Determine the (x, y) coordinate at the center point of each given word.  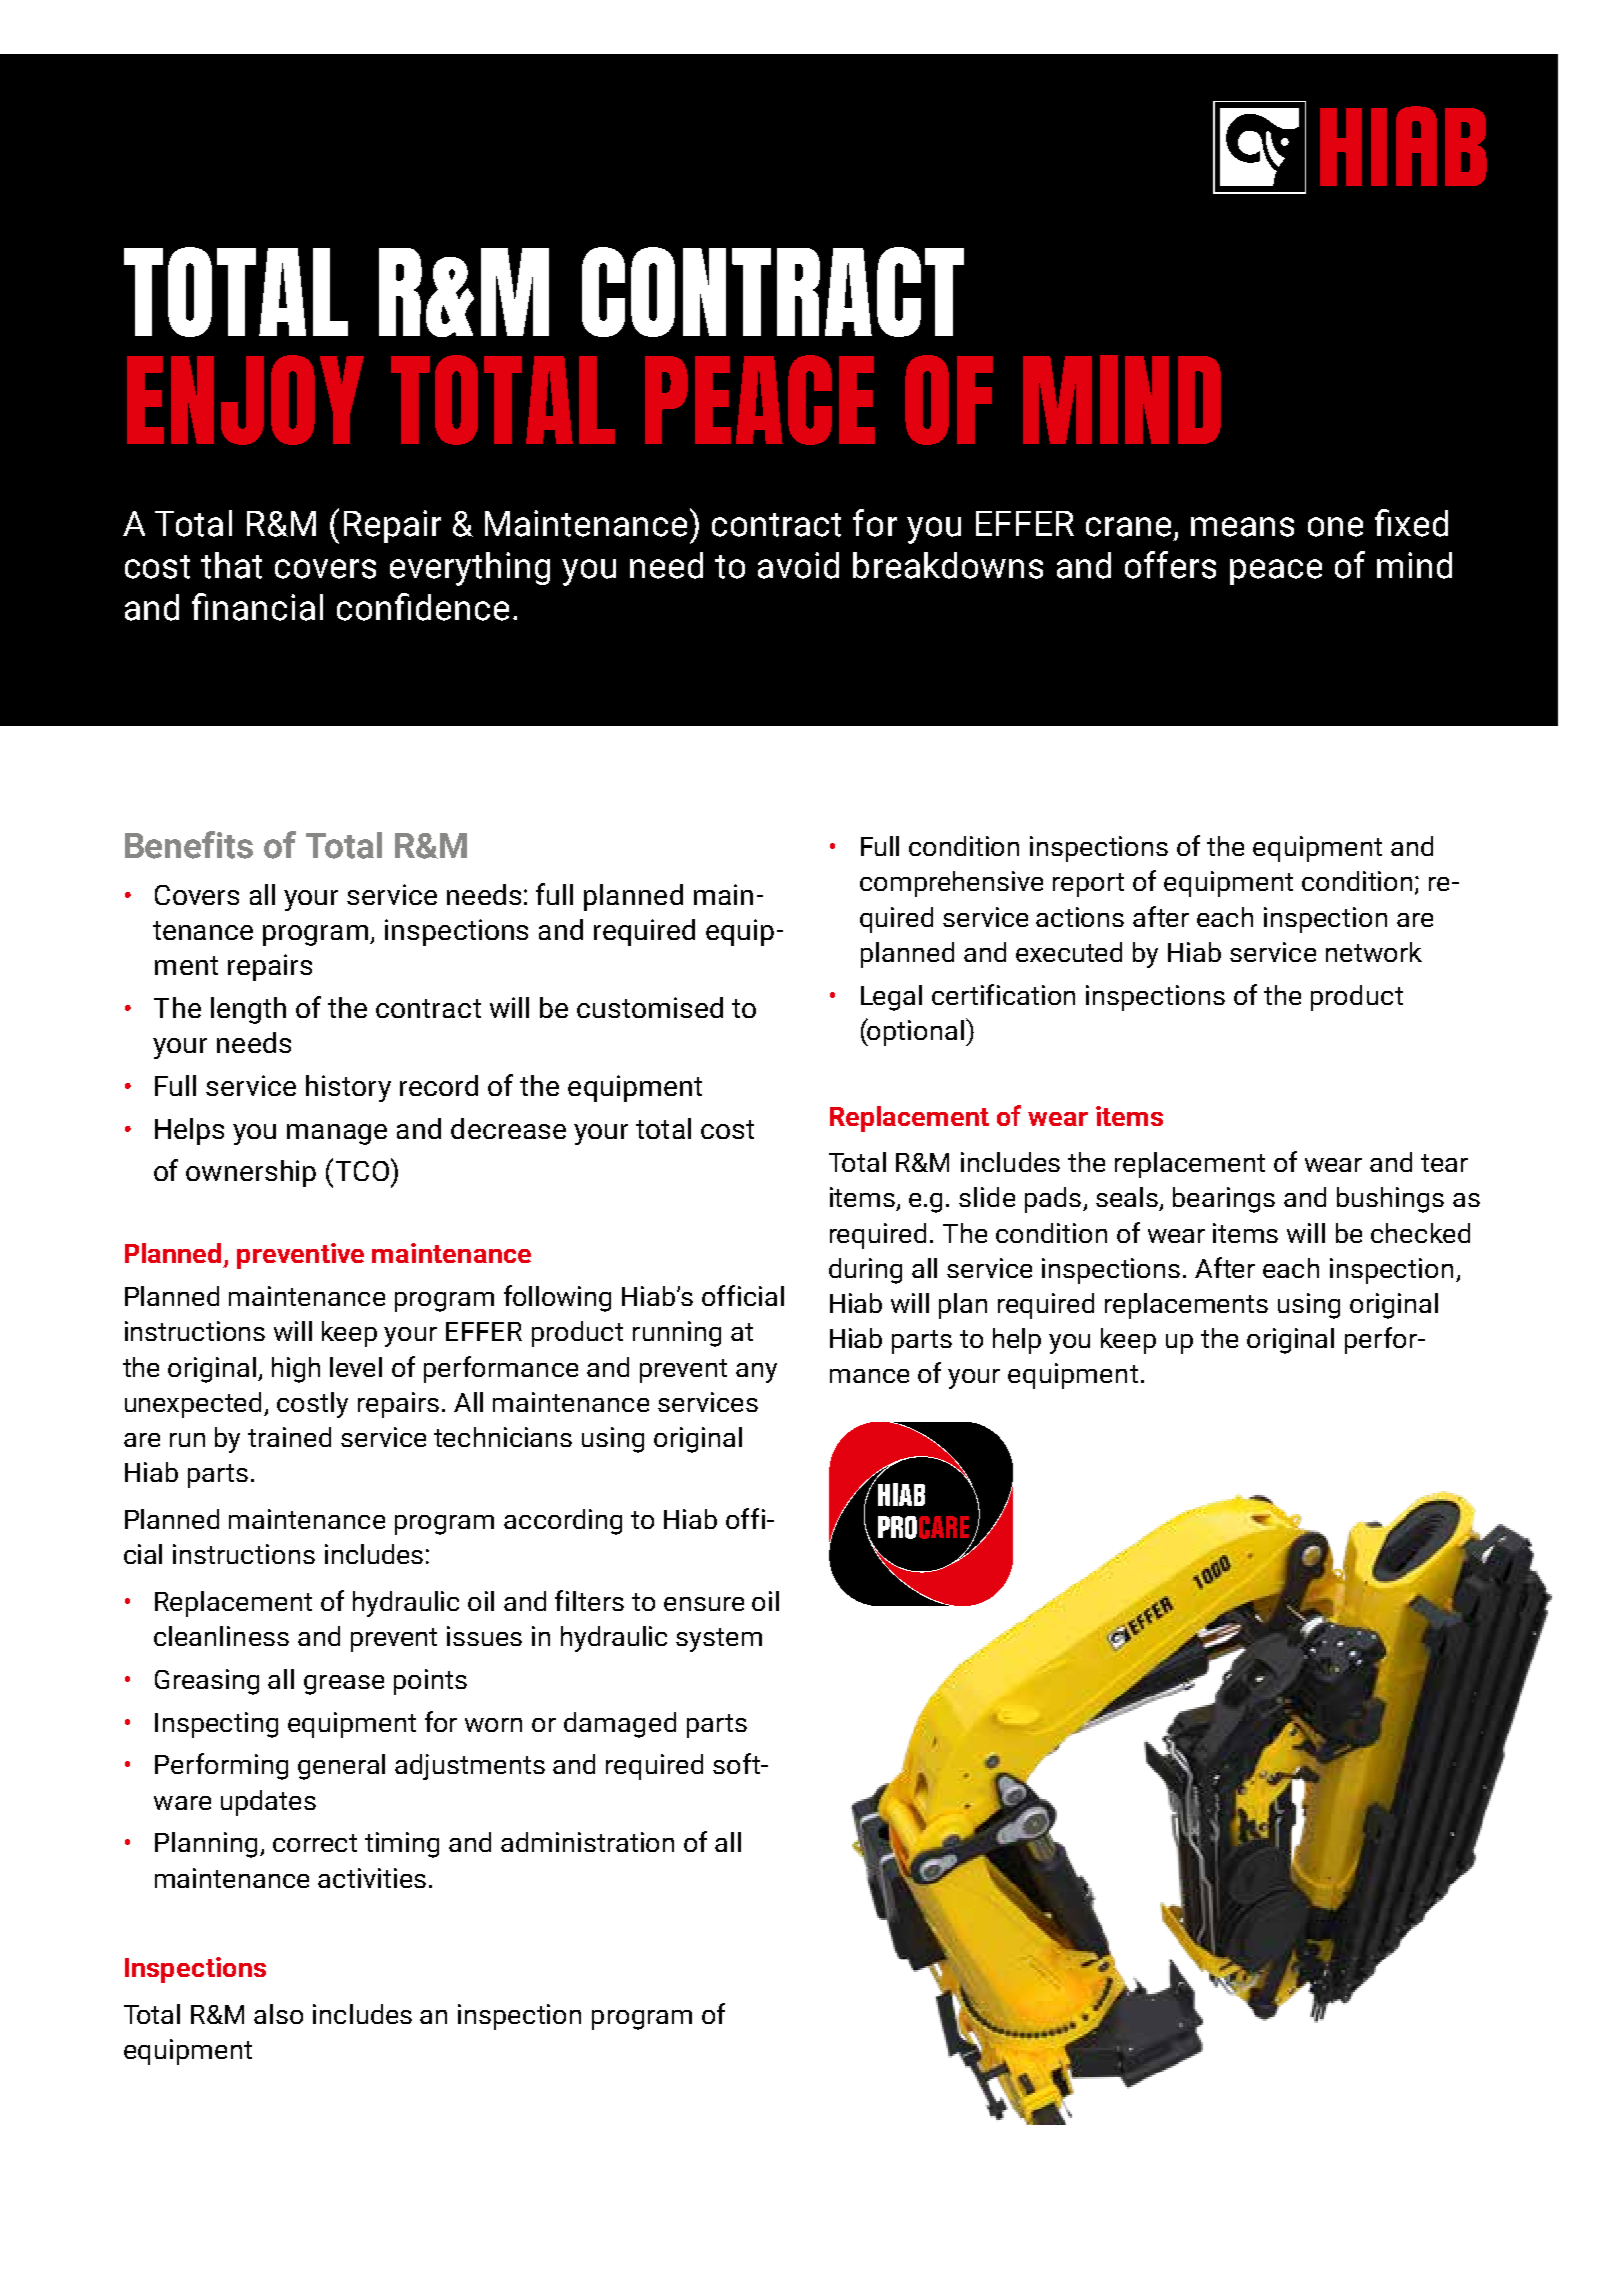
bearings (1224, 1200)
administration (587, 1842)
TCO (364, 1169)
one (1335, 527)
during (865, 1271)
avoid (798, 565)
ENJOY (245, 400)
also (278, 2014)
